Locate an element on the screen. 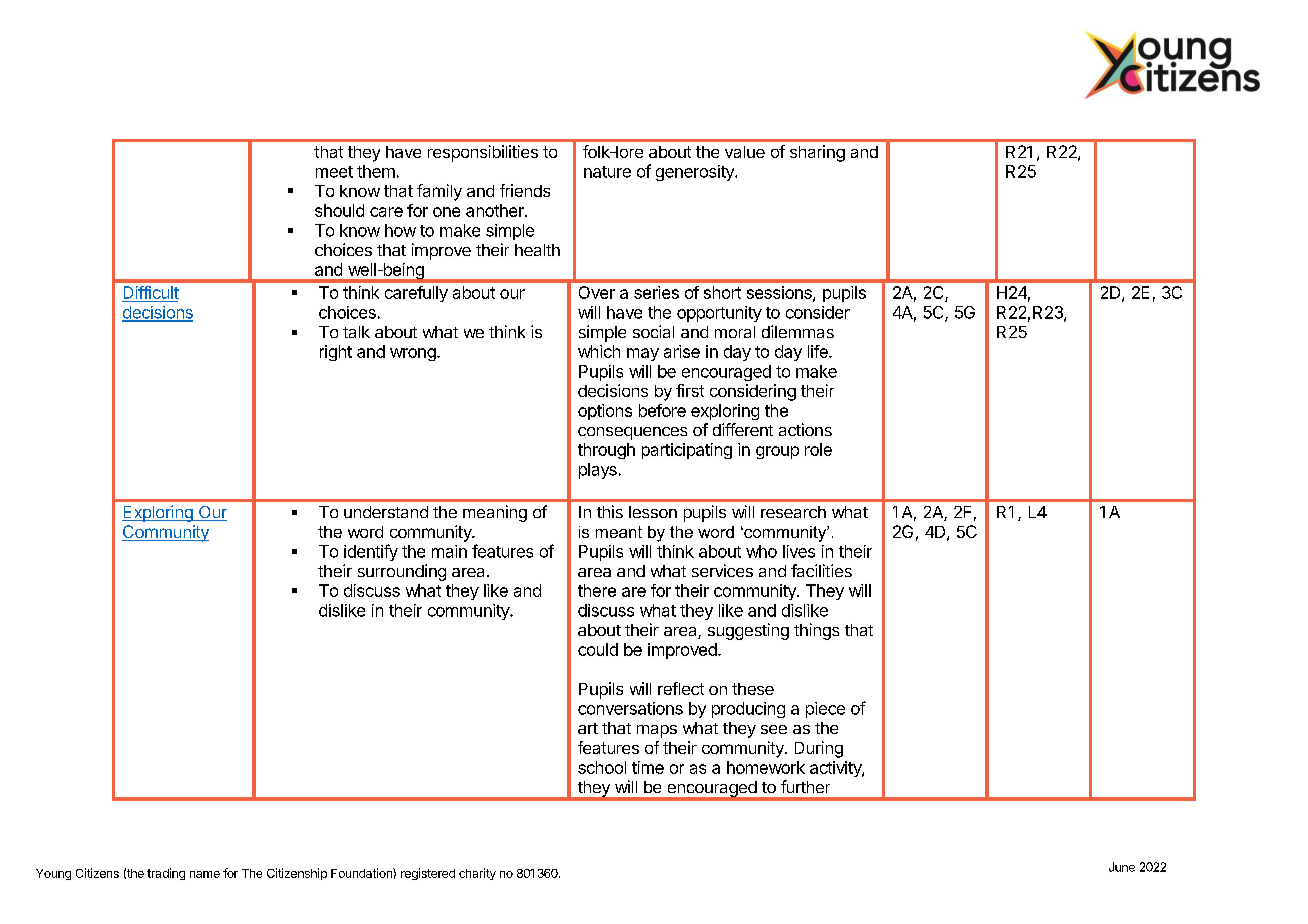 The image size is (1308, 924). nature is located at coordinates (607, 172).
